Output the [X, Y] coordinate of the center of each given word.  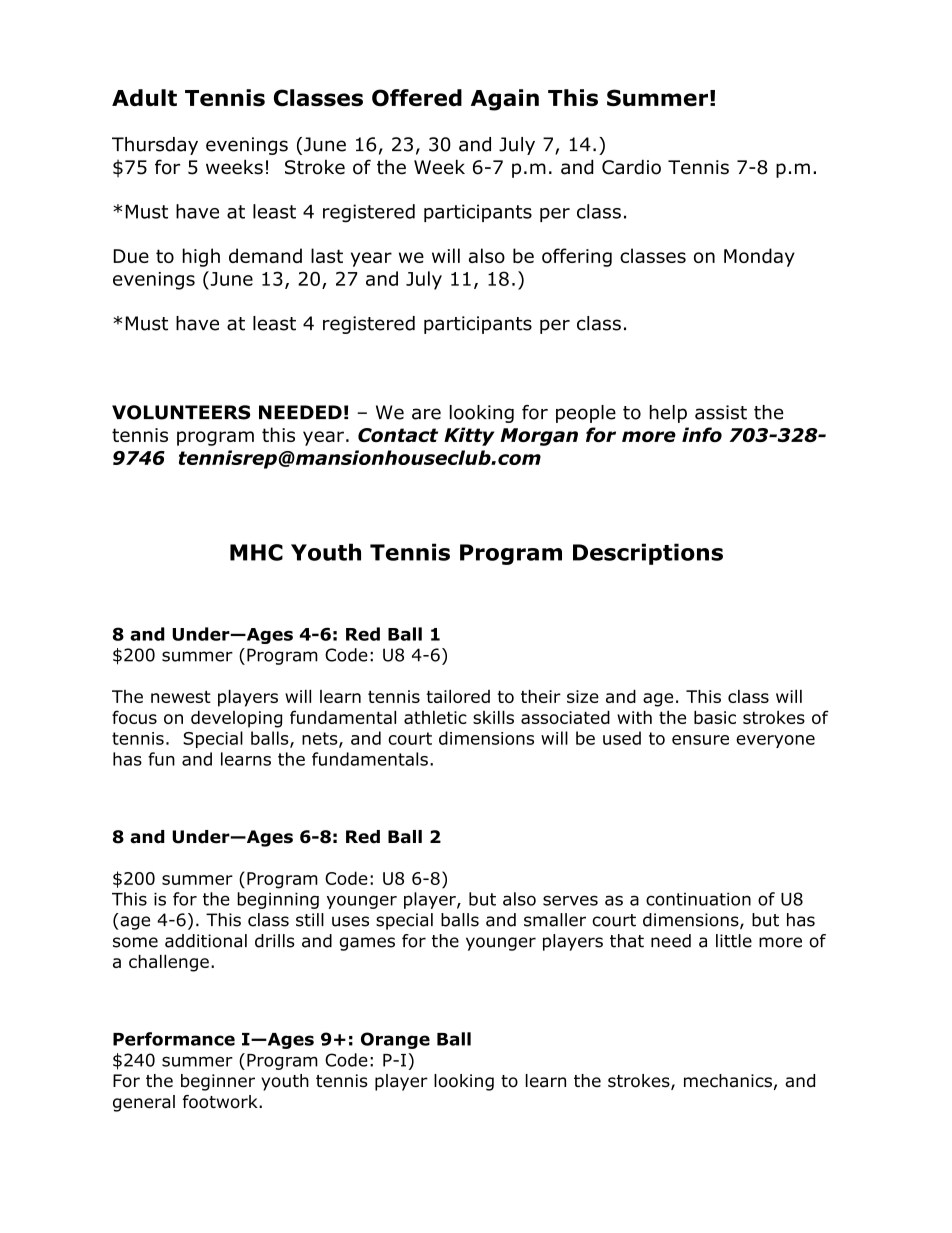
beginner [218, 1082]
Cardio [631, 167]
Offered [417, 98]
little [734, 941]
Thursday [155, 146]
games [367, 944]
